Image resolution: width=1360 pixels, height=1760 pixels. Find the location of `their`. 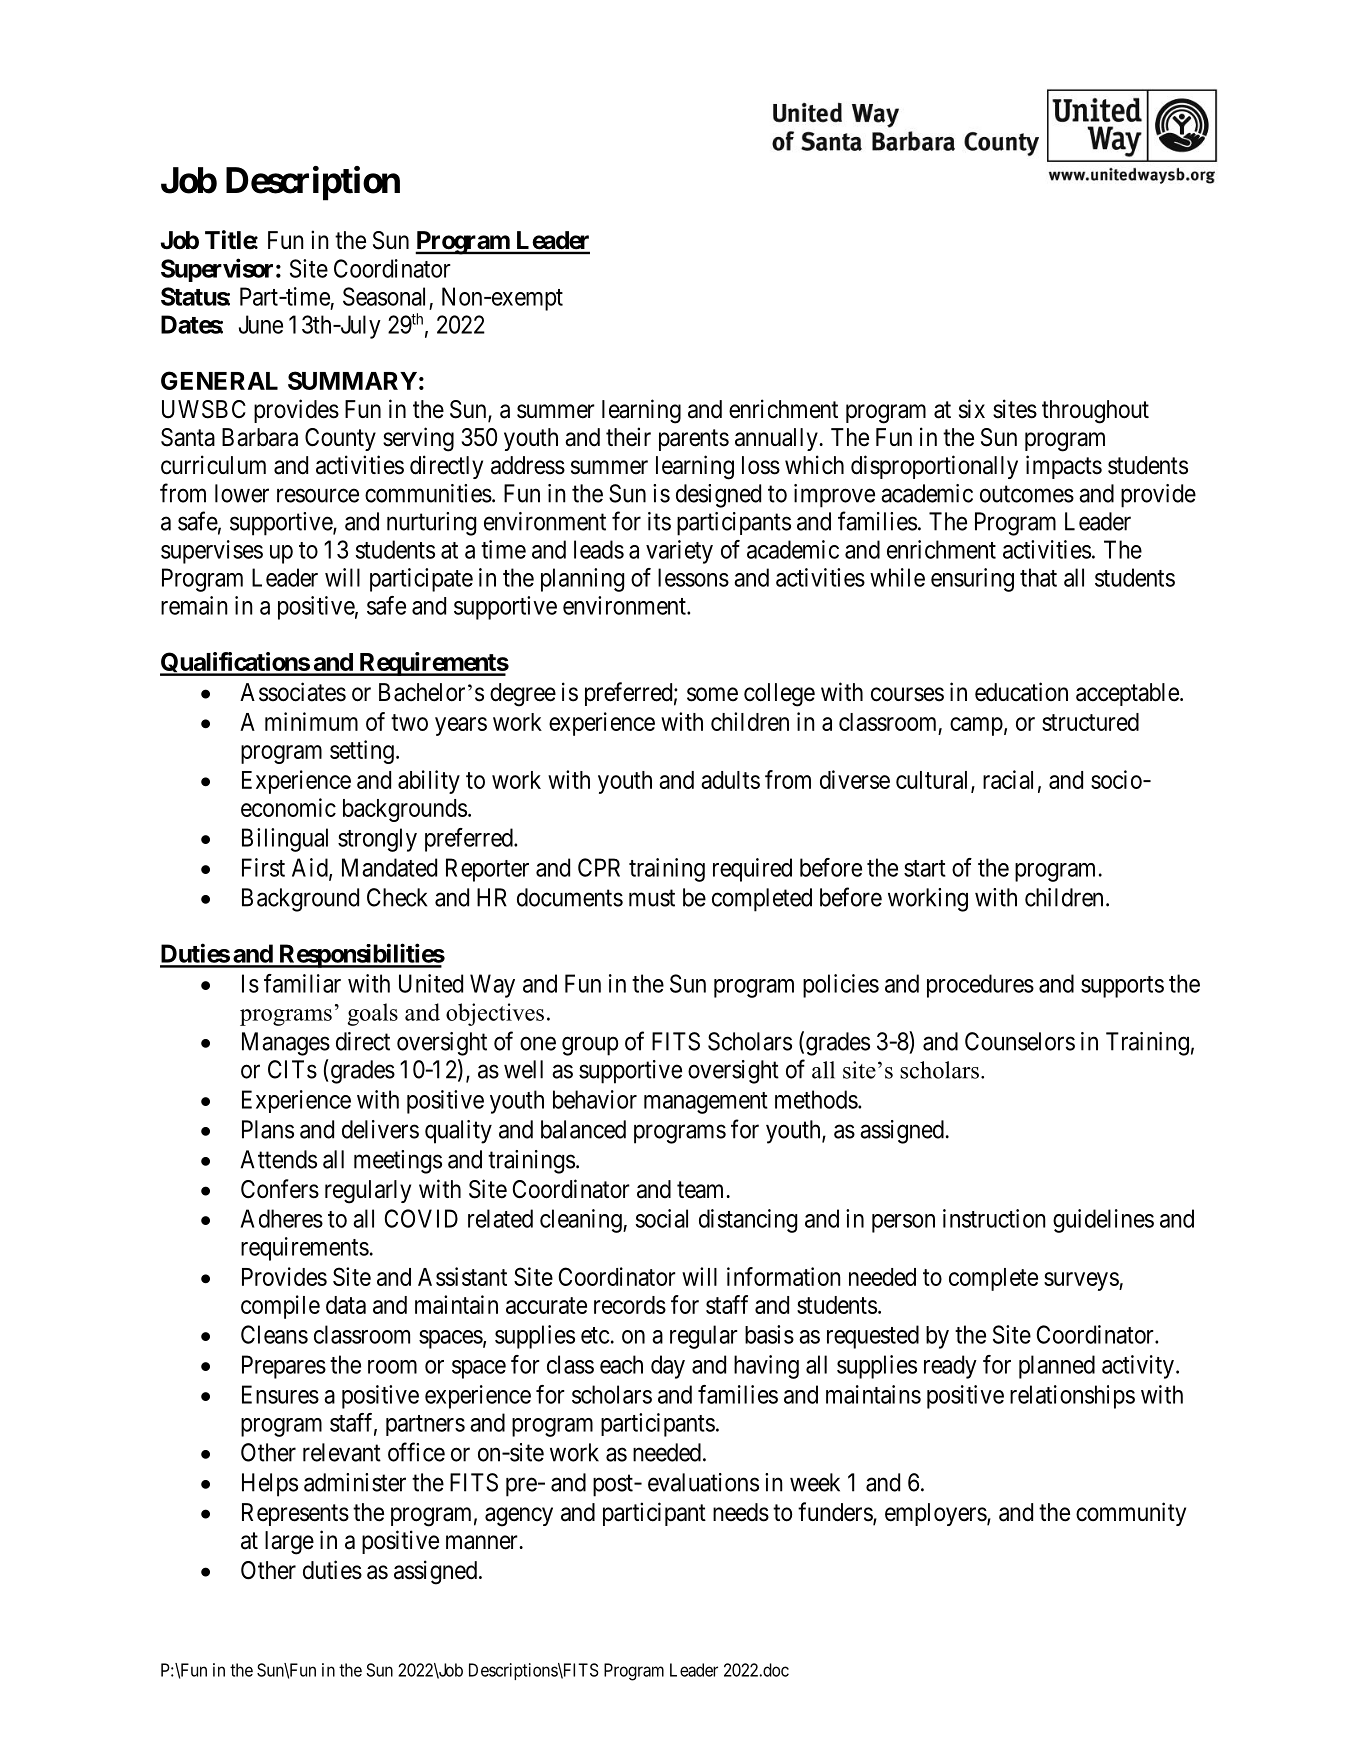

their is located at coordinates (628, 437).
